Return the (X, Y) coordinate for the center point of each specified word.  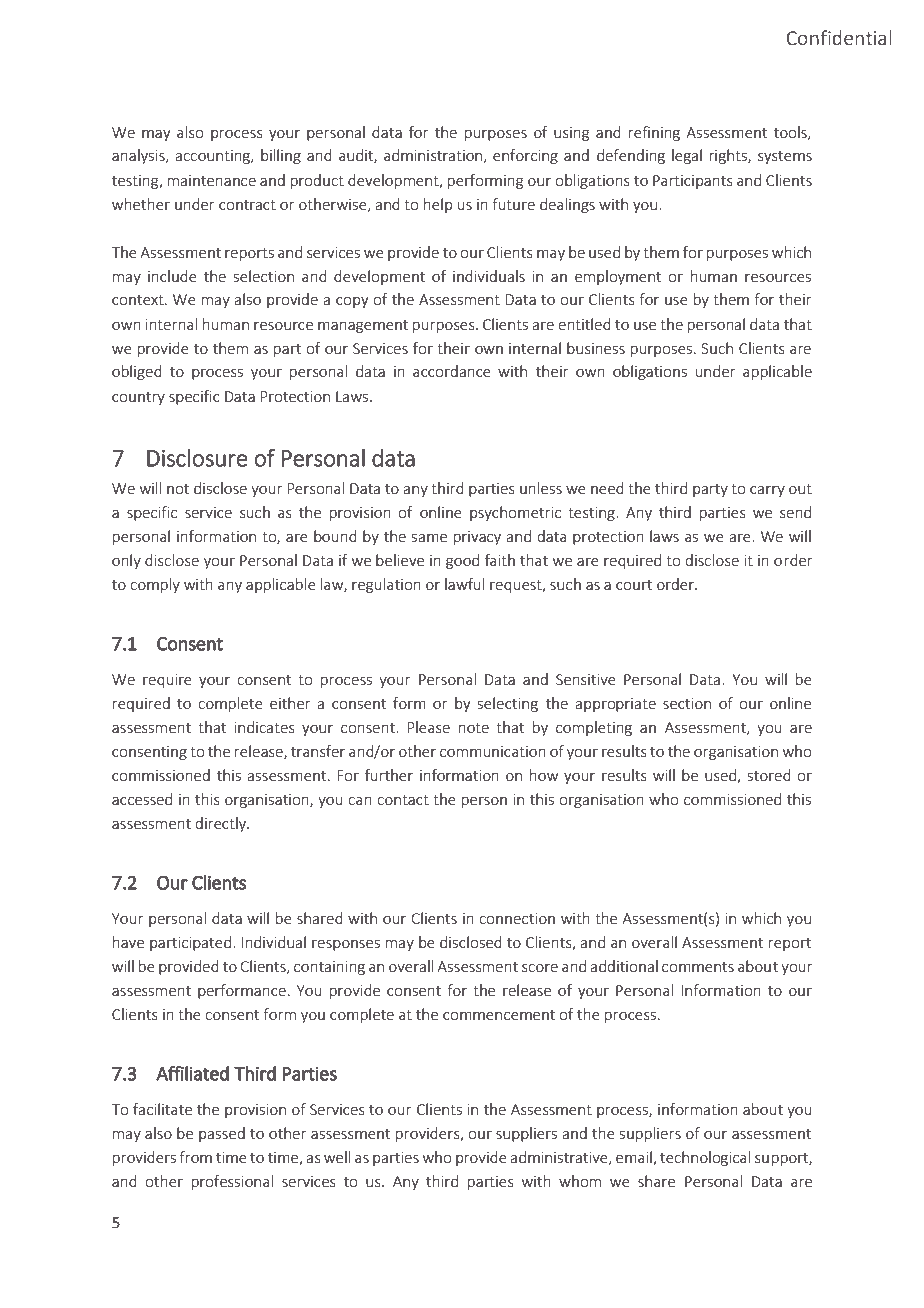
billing (281, 156)
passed (222, 1134)
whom (580, 1181)
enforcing (525, 156)
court (634, 585)
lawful (464, 584)
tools (791, 133)
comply (155, 585)
